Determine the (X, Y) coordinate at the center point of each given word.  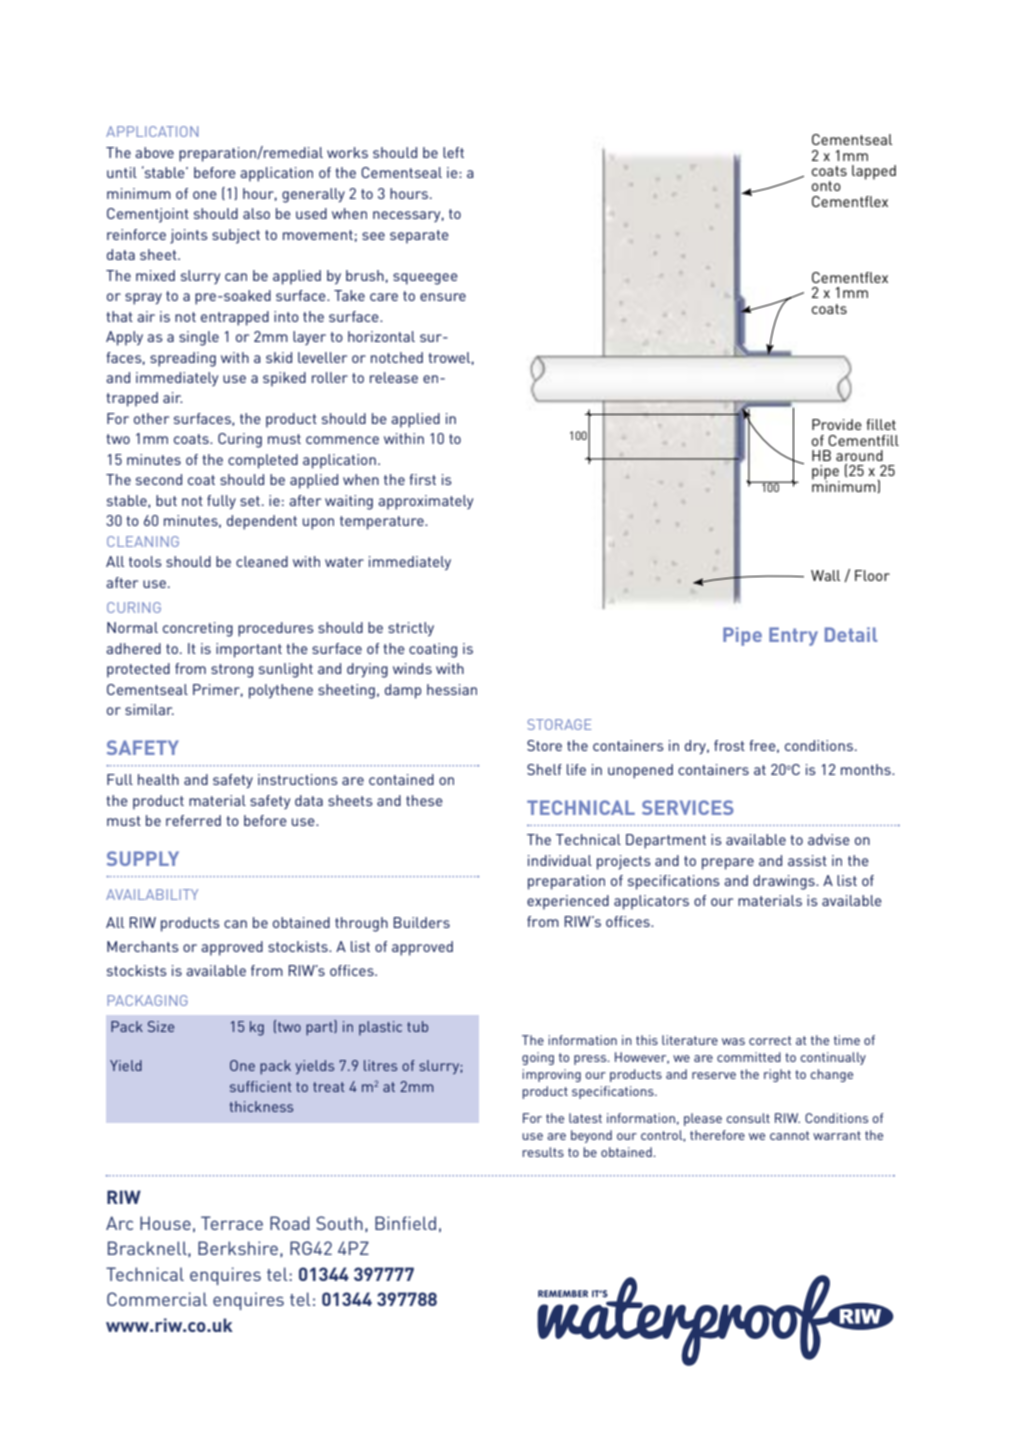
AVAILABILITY (152, 894)
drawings (785, 882)
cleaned (262, 561)
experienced (568, 902)
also (256, 213)
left (453, 152)
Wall (825, 575)
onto (826, 186)
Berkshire (238, 1248)
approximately (425, 502)
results (543, 1152)
